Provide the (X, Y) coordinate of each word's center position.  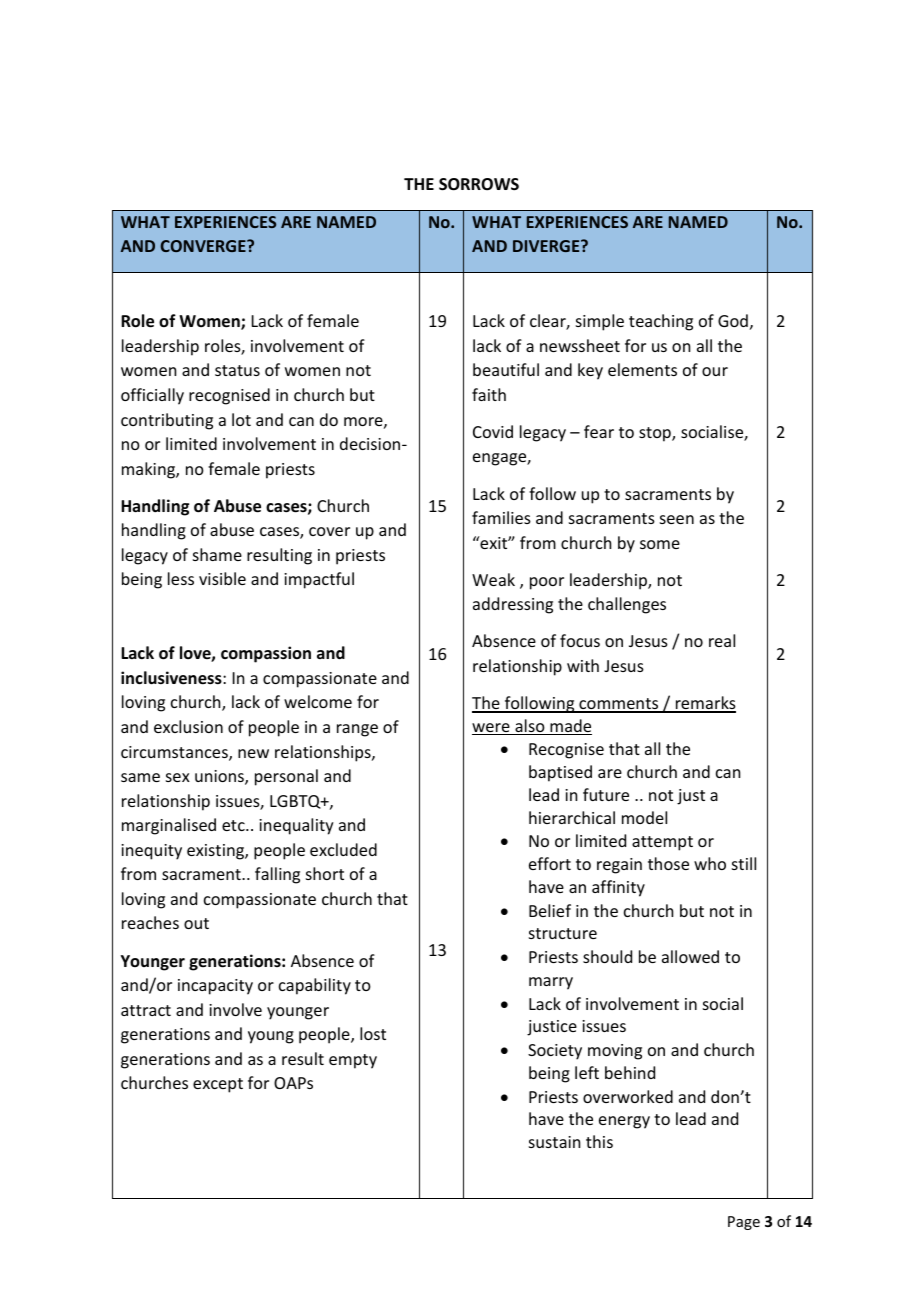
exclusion (188, 726)
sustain (554, 1142)
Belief (550, 910)
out (196, 923)
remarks (705, 704)
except (218, 1085)
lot (241, 419)
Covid (493, 431)
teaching (661, 322)
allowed (690, 956)
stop (656, 434)
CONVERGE (204, 246)
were (492, 729)
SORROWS (479, 184)
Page (744, 1223)
